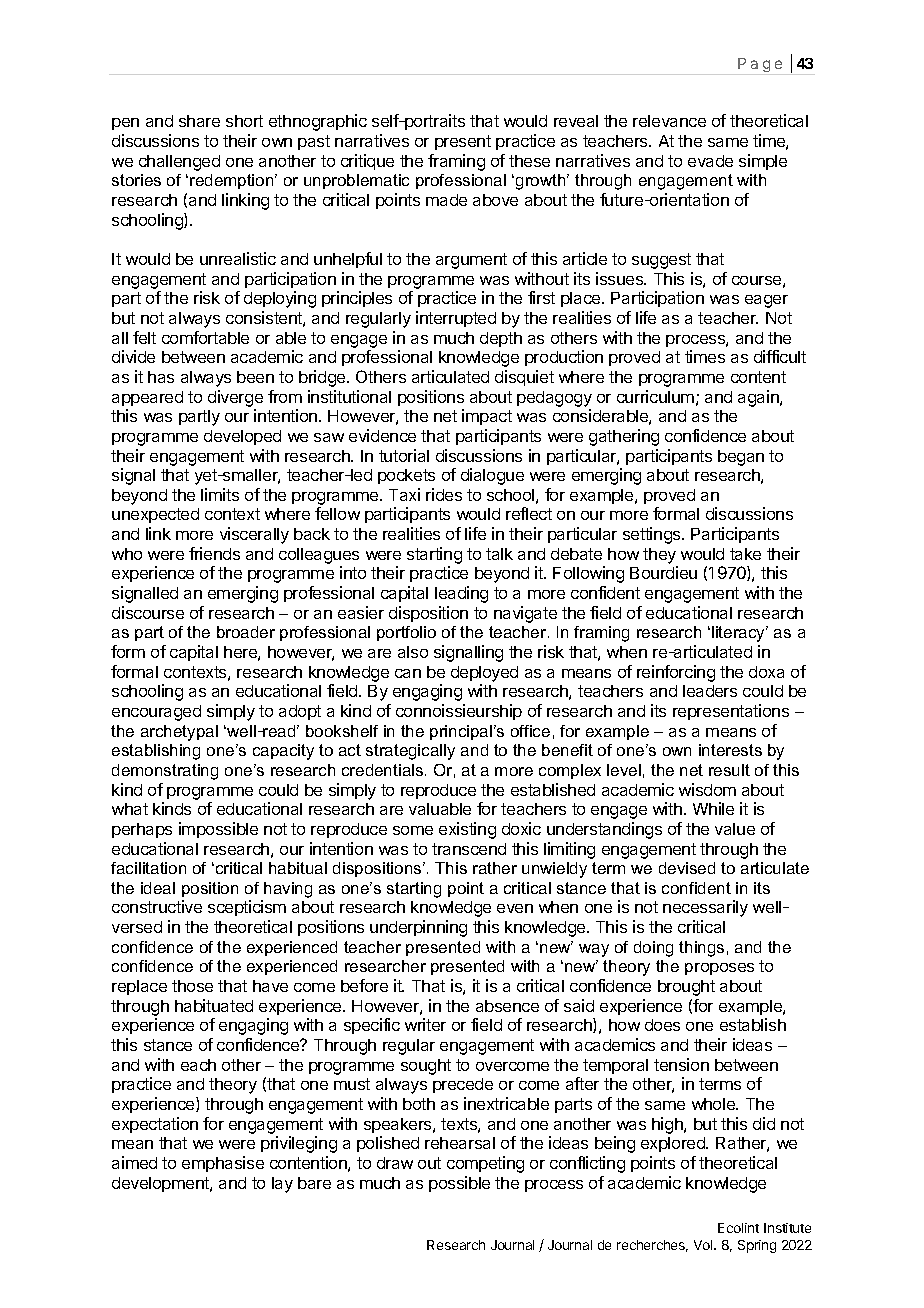 This screenshot has width=924, height=1308. Describe the element at coordinates (484, 674) in the screenshot. I see `deployed` at that location.
